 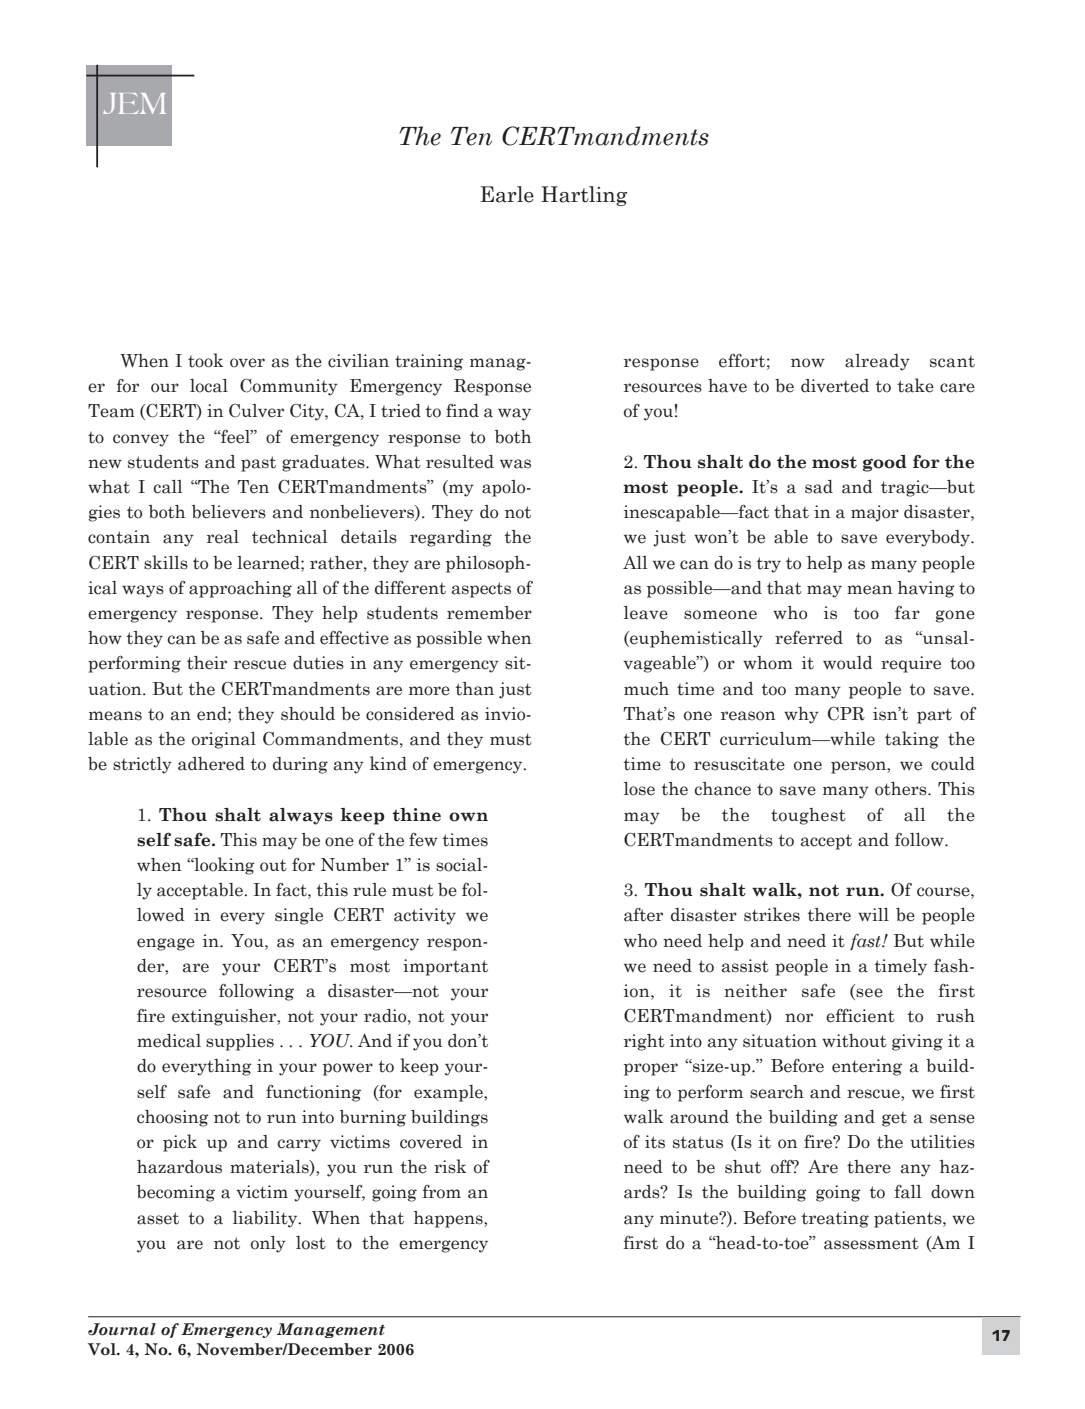 What do you see at coordinates (871, 1243) in the page?
I see `assessment` at bounding box center [871, 1243].
